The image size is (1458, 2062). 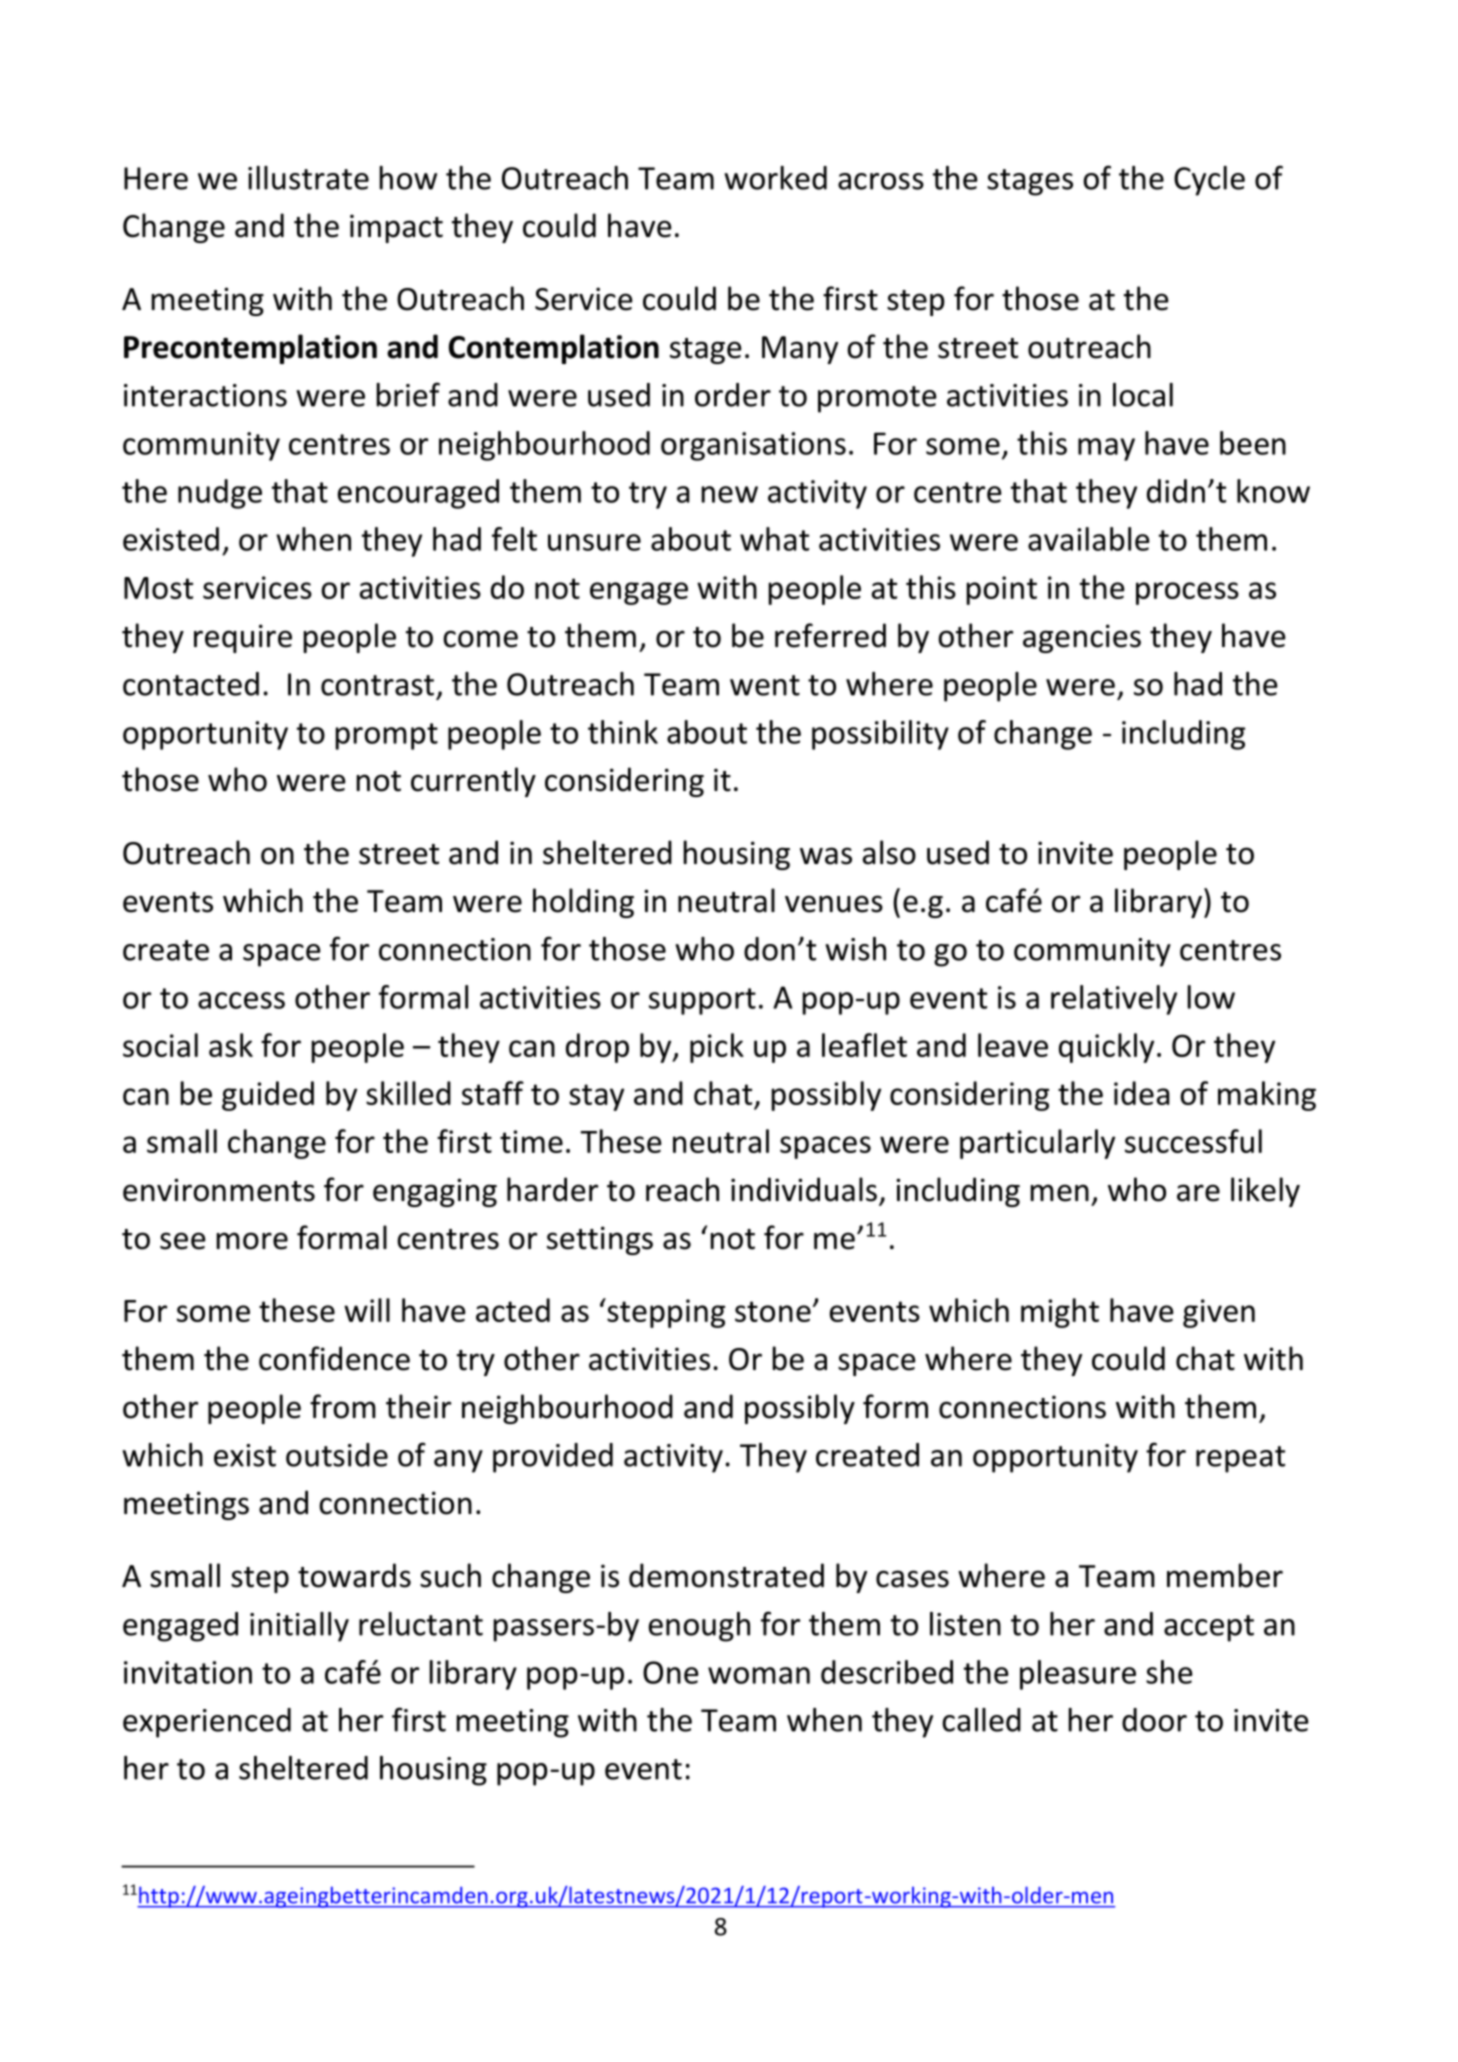 I want to click on individuals, so click(x=804, y=1189).
